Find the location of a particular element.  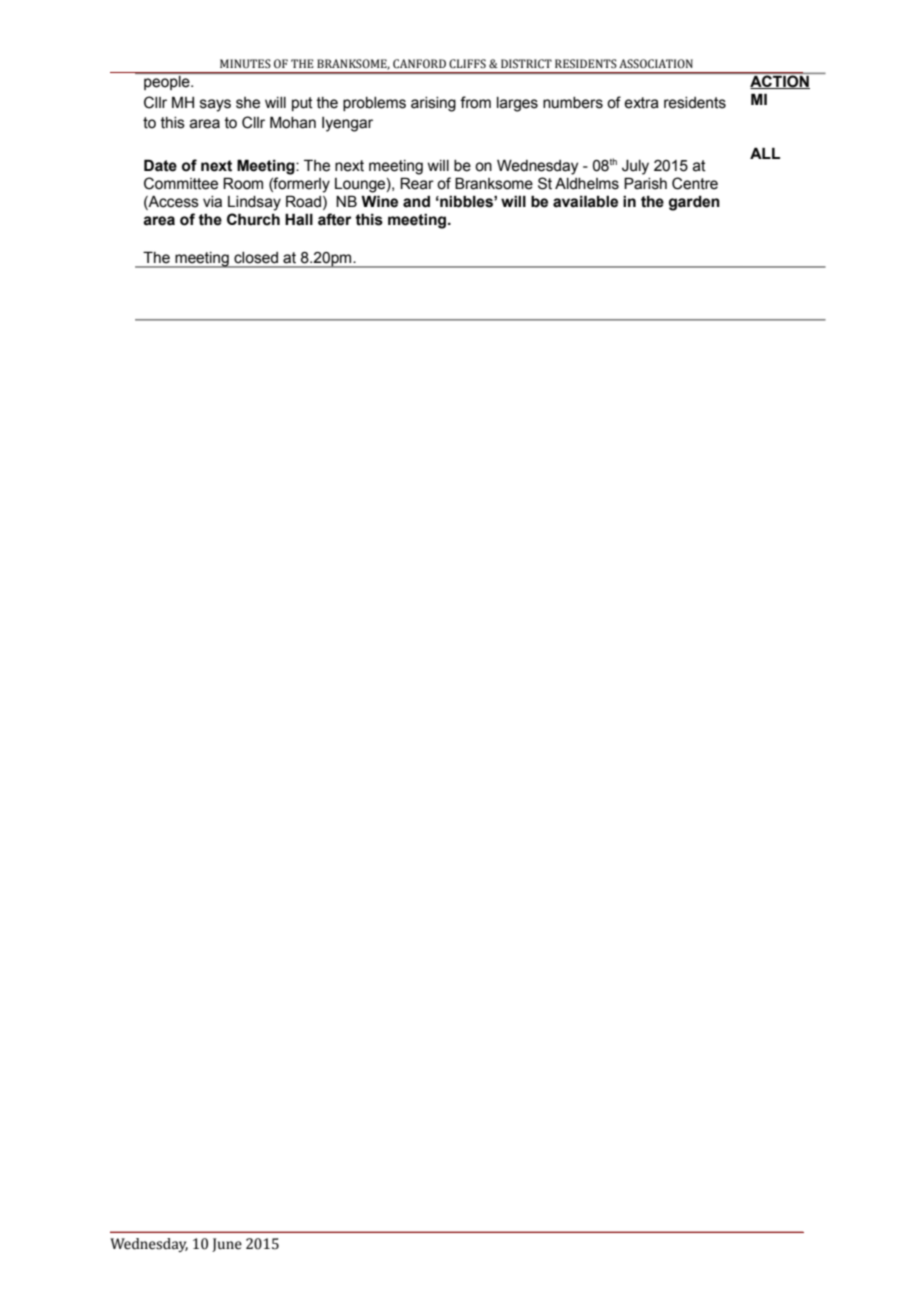

from is located at coordinates (475, 102).
